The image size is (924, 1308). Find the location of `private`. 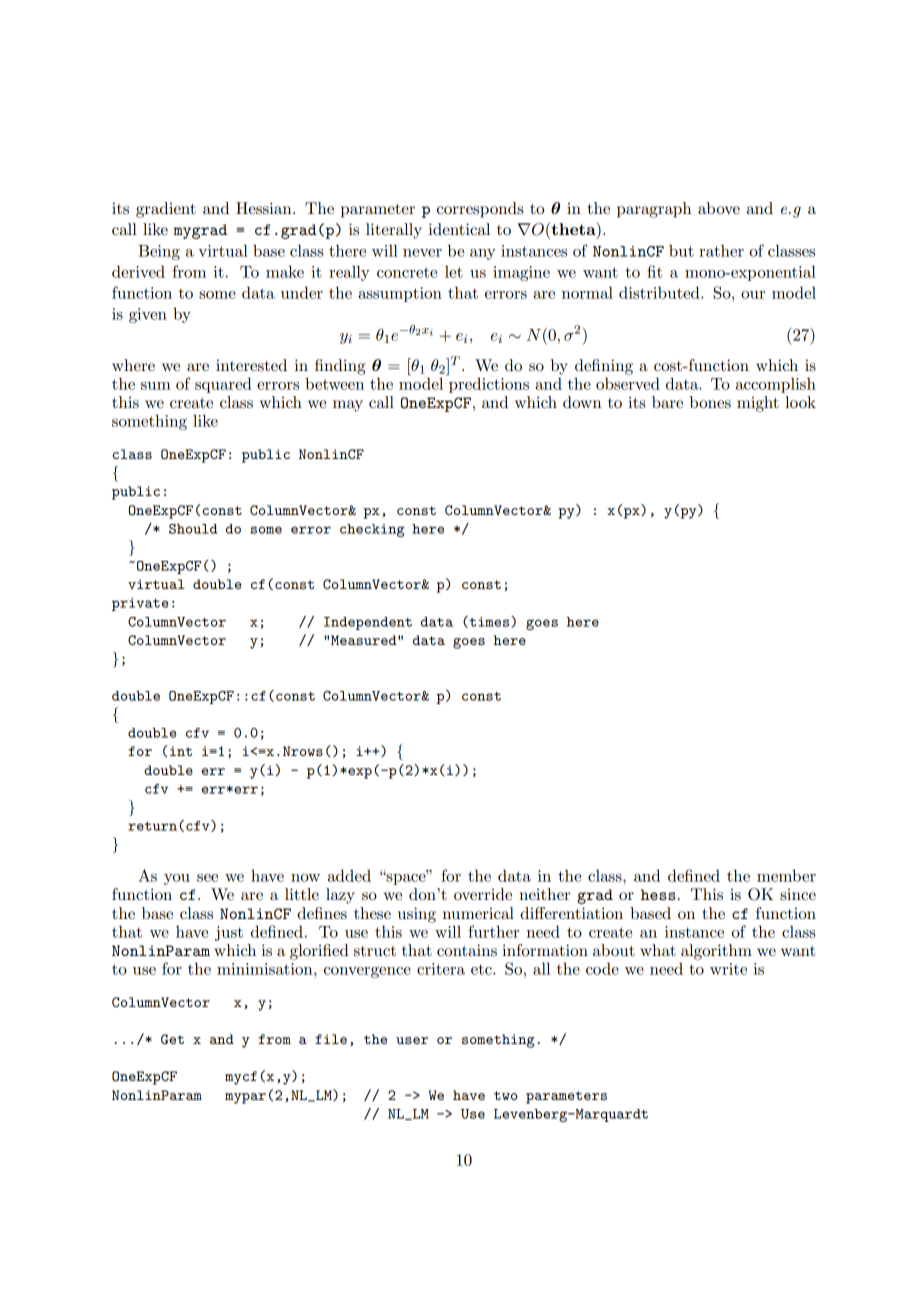

private is located at coordinates (140, 604).
